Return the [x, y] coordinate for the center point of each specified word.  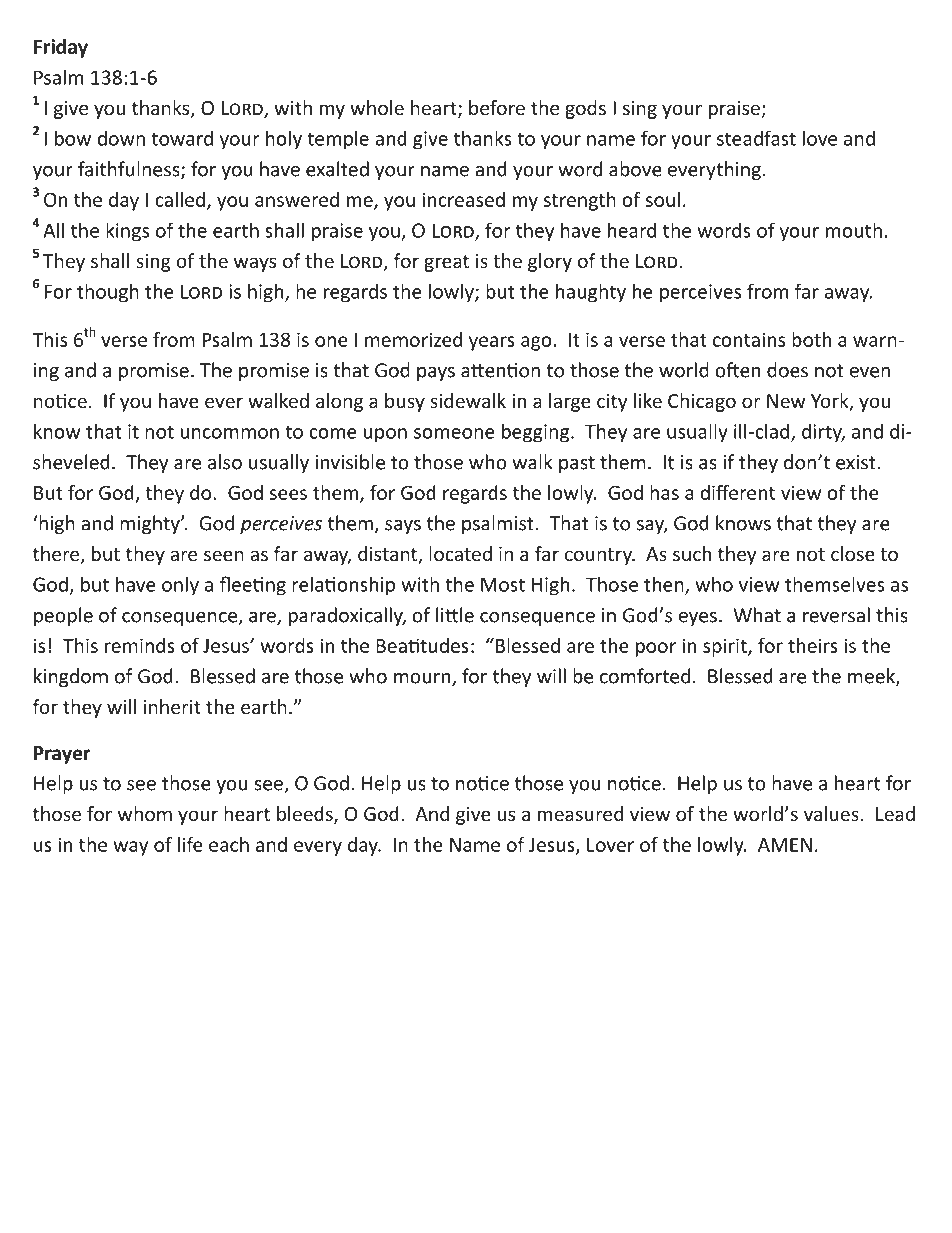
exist [857, 462]
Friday [61, 48]
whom [145, 813]
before [497, 107]
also [225, 462]
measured [580, 813]
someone [454, 433]
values [831, 813]
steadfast [756, 138]
